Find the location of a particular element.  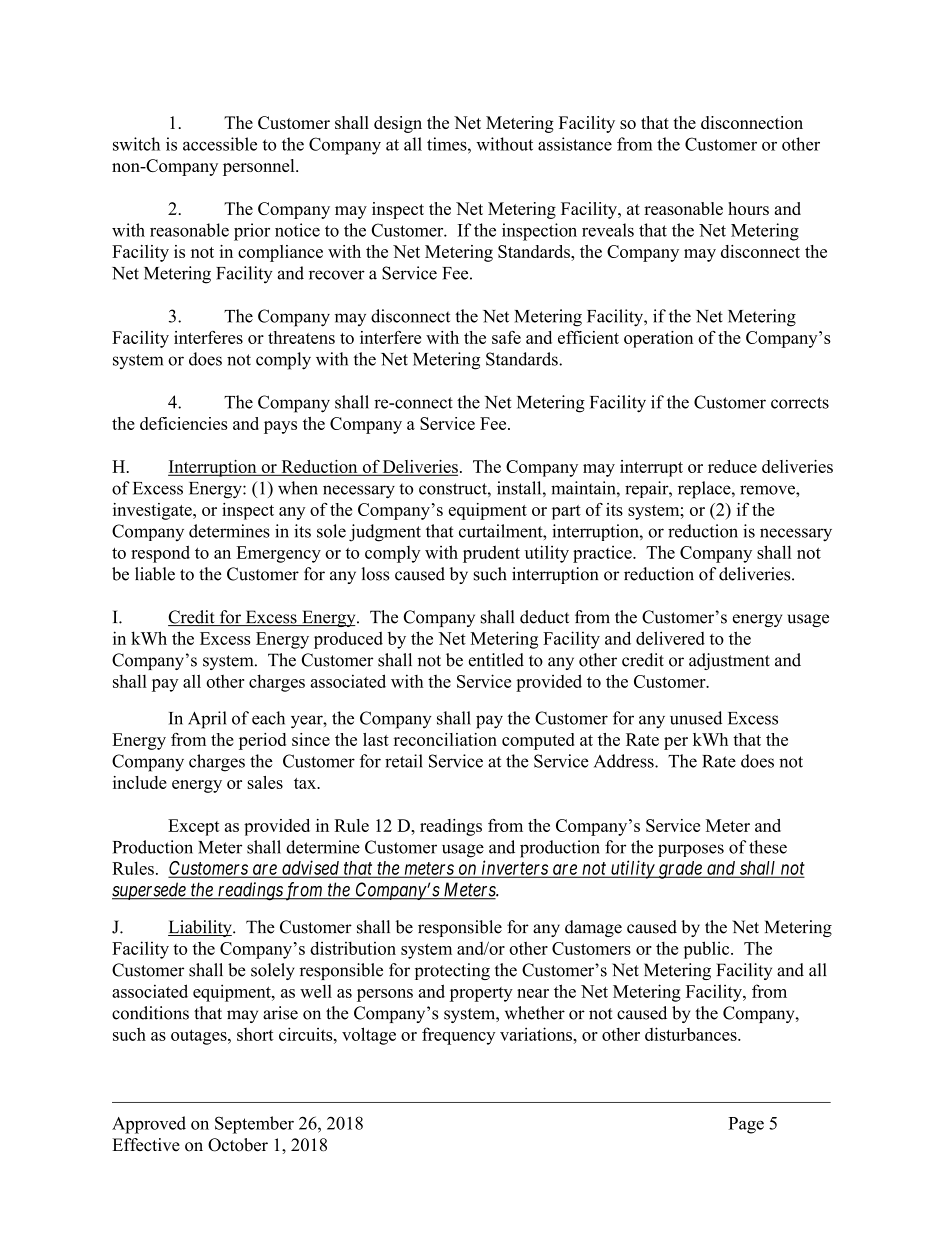

entitled is located at coordinates (496, 660).
